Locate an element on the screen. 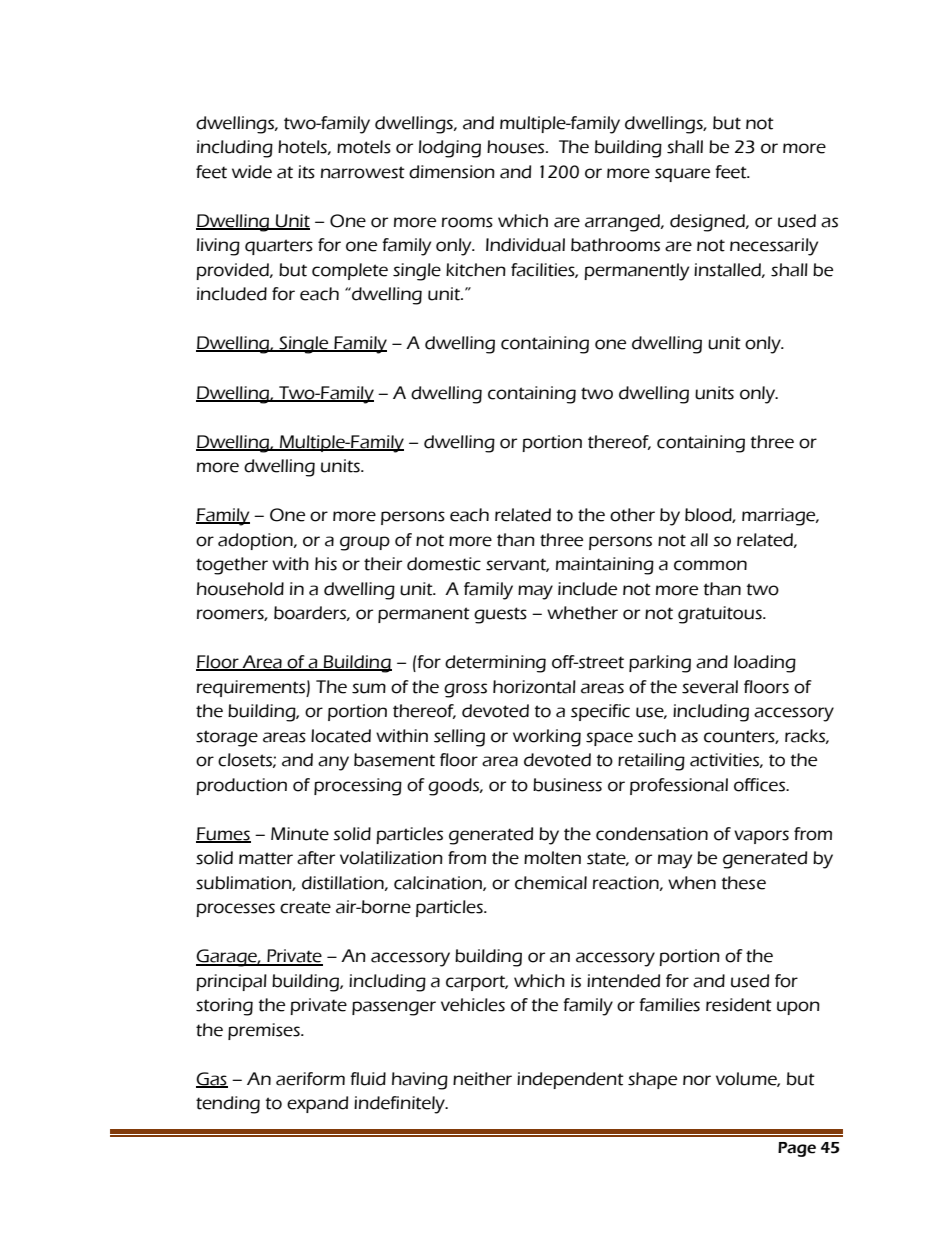 The image size is (952, 1233). wide is located at coordinates (252, 172).
